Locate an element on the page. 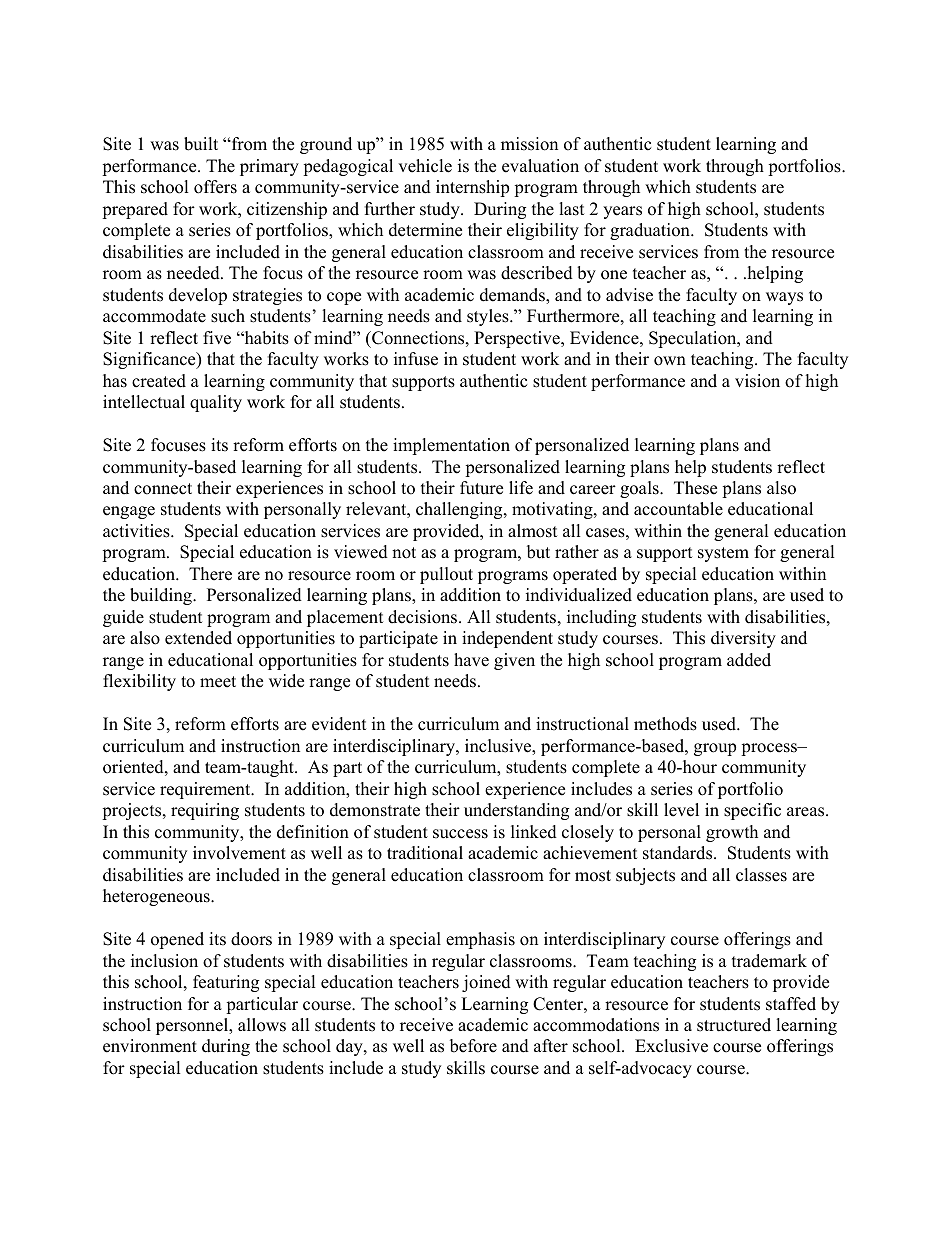 Image resolution: width=952 pixels, height=1233 pixels. These is located at coordinates (695, 488).
